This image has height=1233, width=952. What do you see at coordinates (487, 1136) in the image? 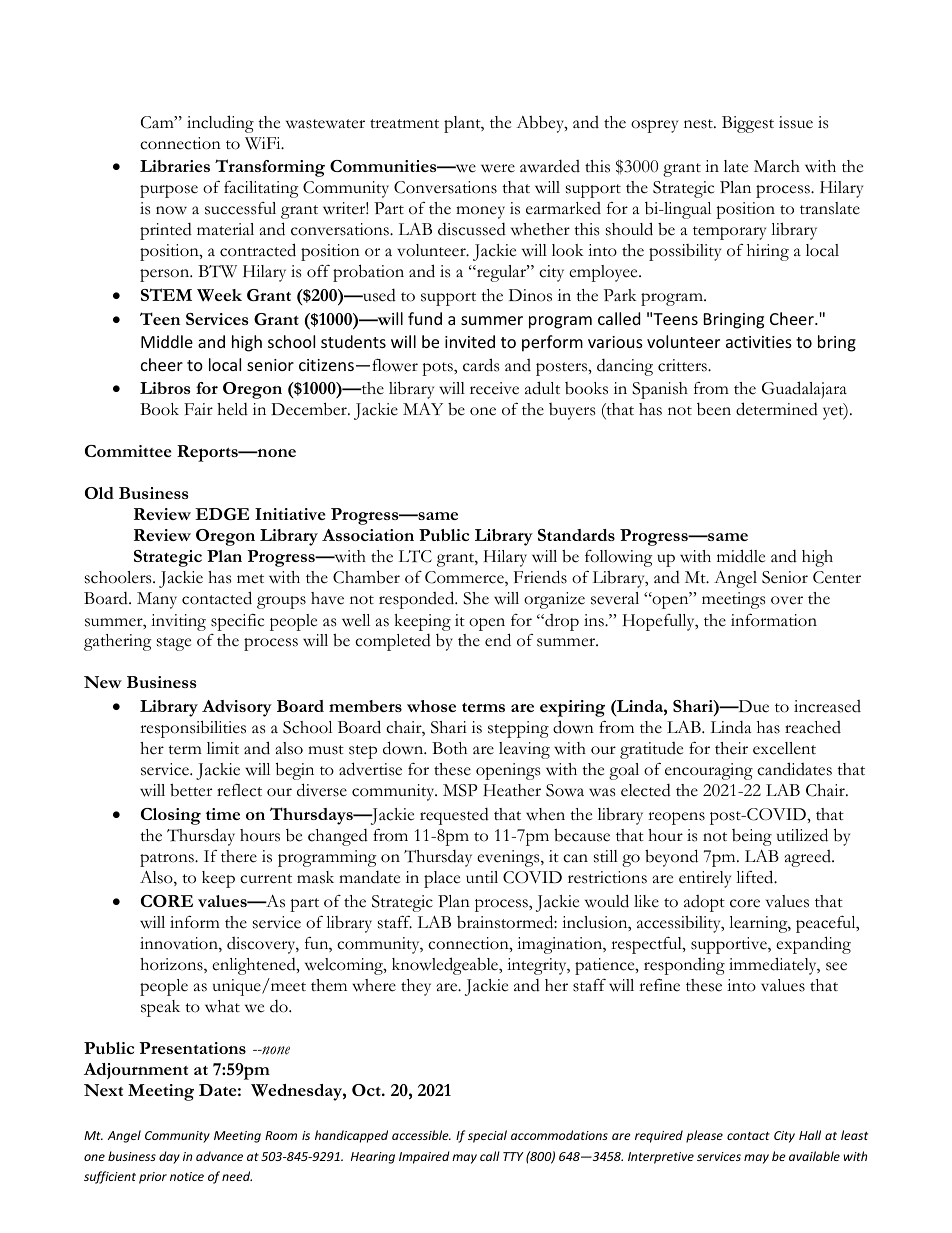
I see `special` at bounding box center [487, 1136].
